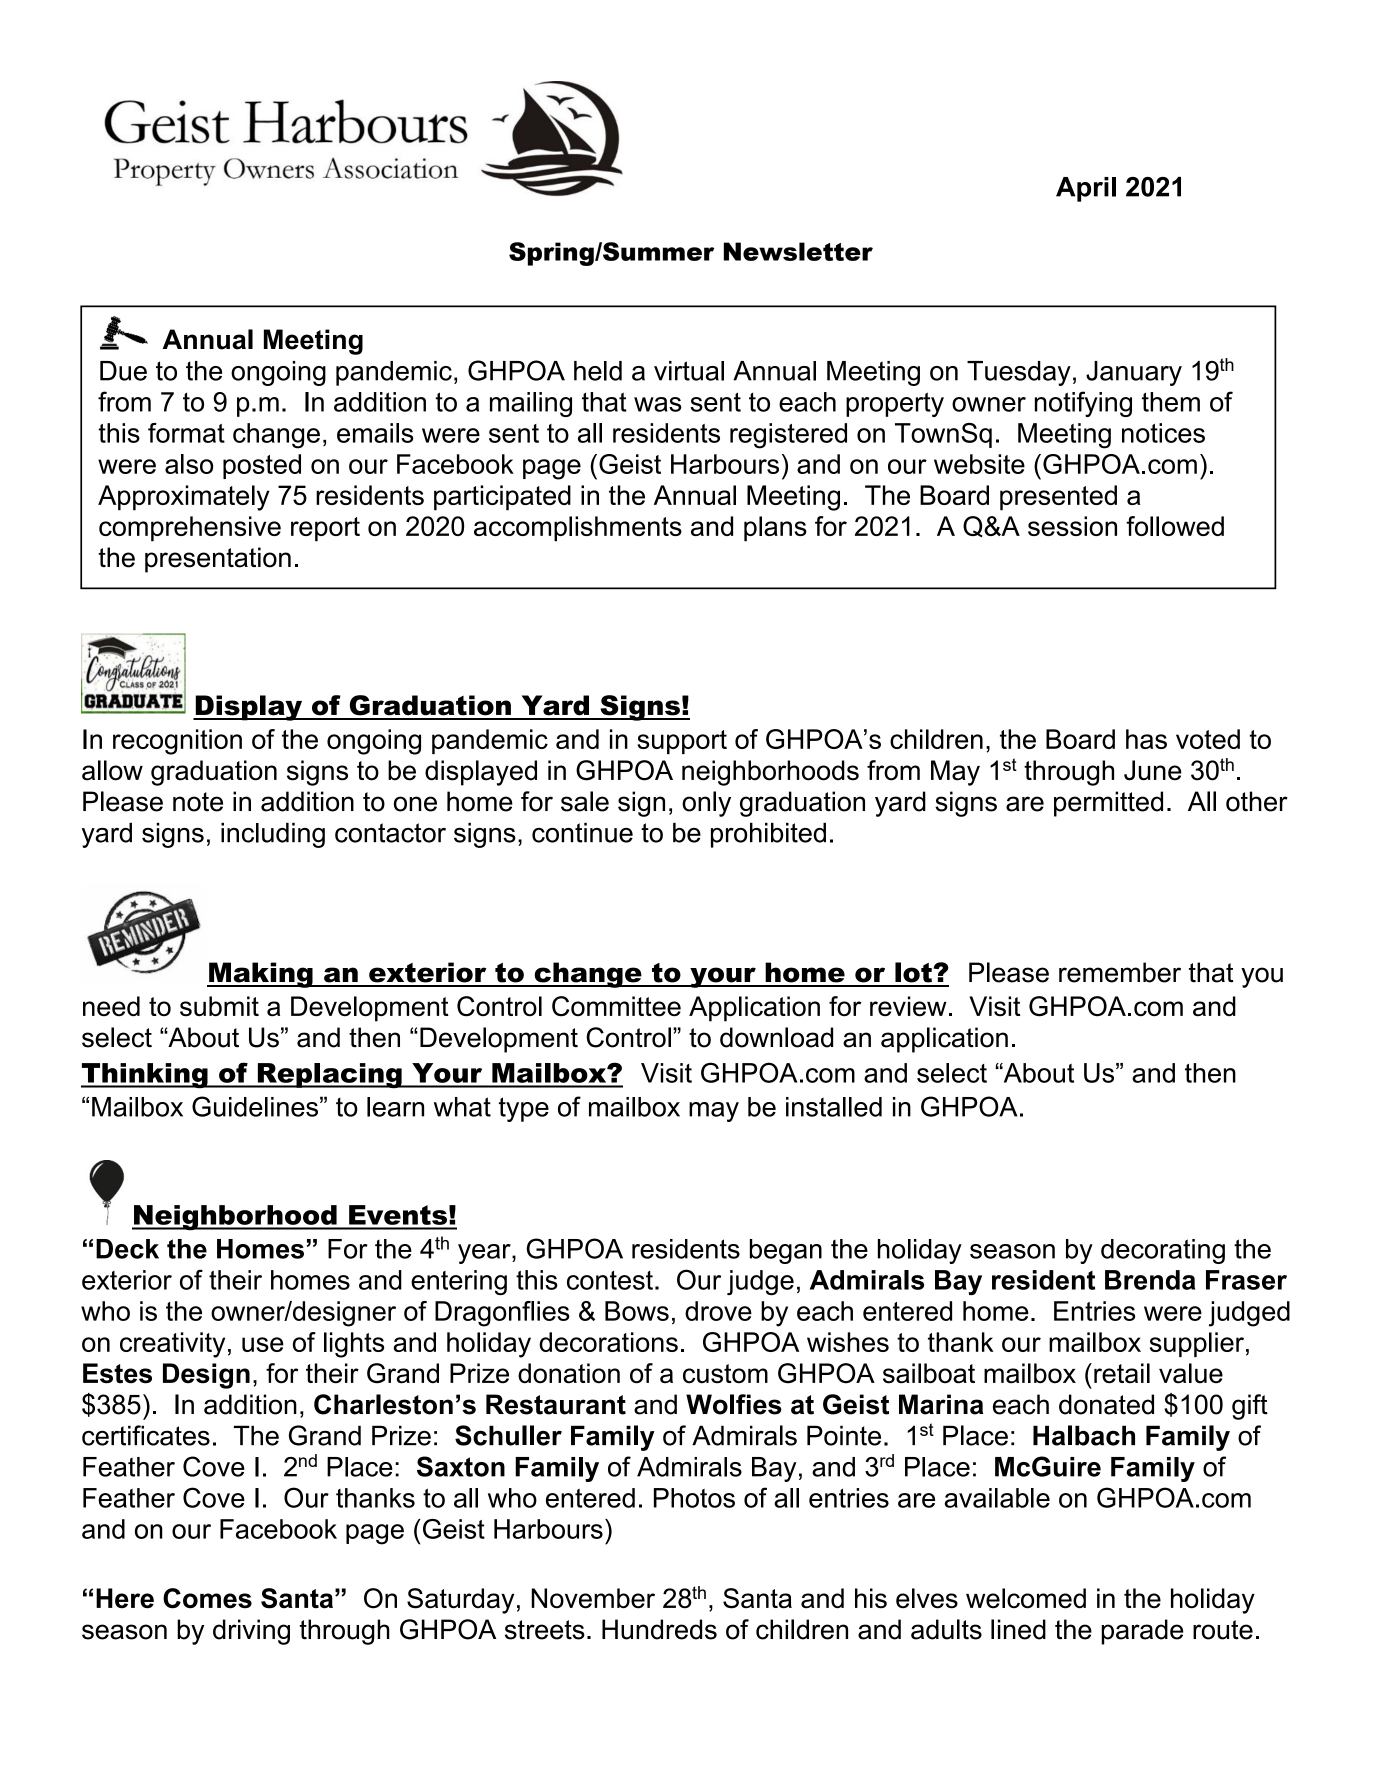 The image size is (1381, 1787). What do you see at coordinates (798, 251) in the screenshot?
I see `Newsletter` at bounding box center [798, 251].
